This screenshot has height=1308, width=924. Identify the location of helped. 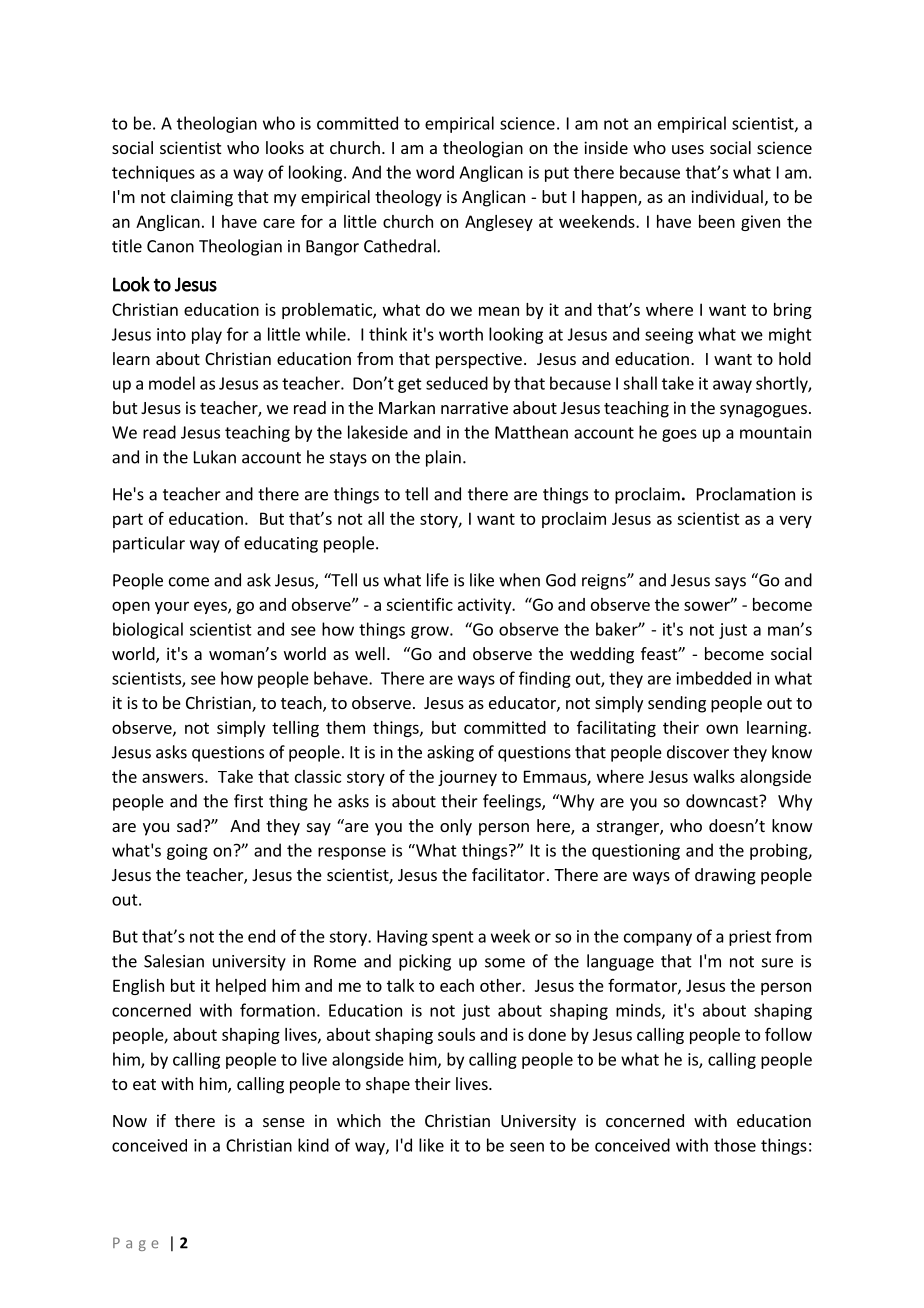
(241, 987).
